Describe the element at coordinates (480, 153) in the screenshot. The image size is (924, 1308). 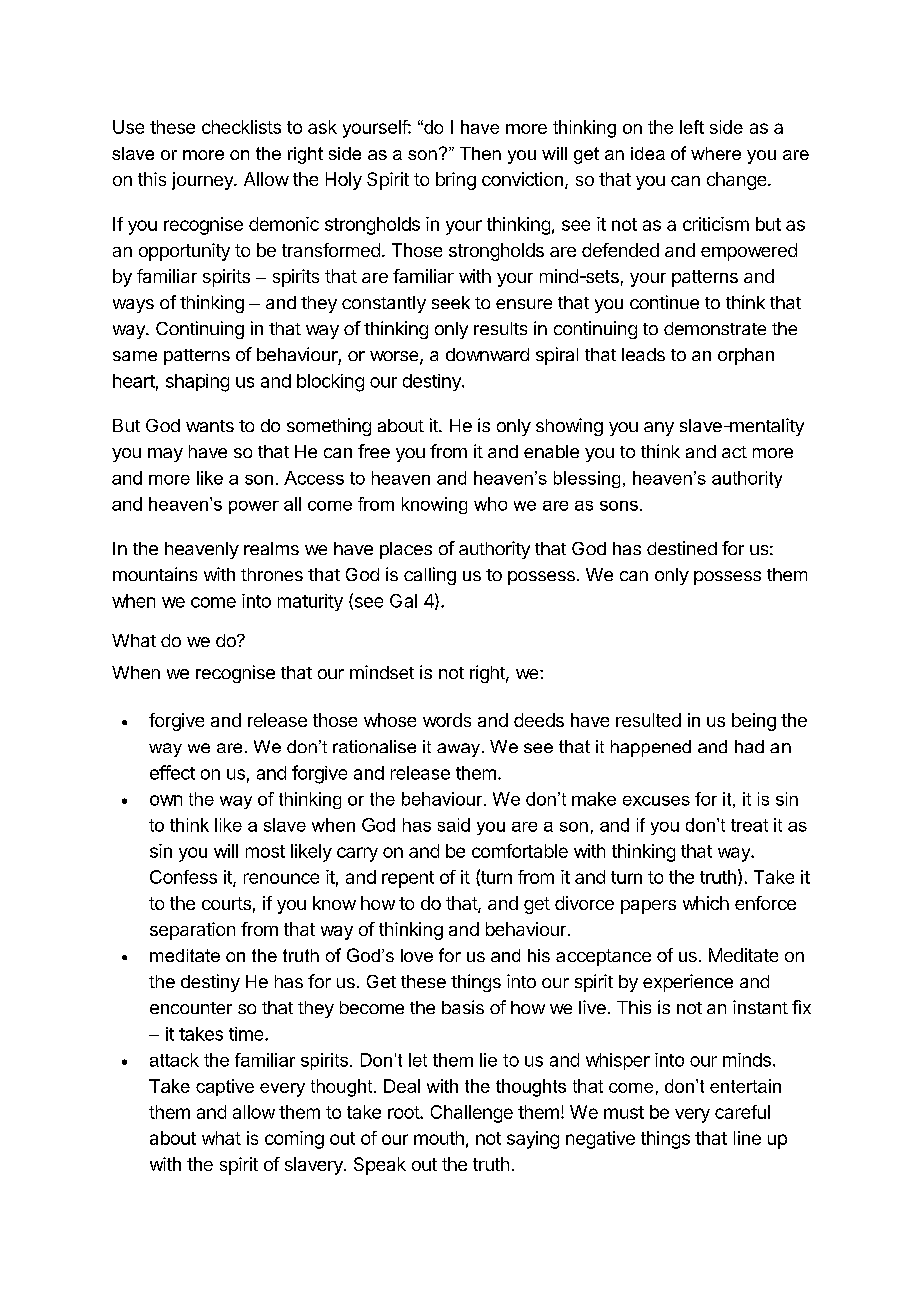
I see `Then` at that location.
